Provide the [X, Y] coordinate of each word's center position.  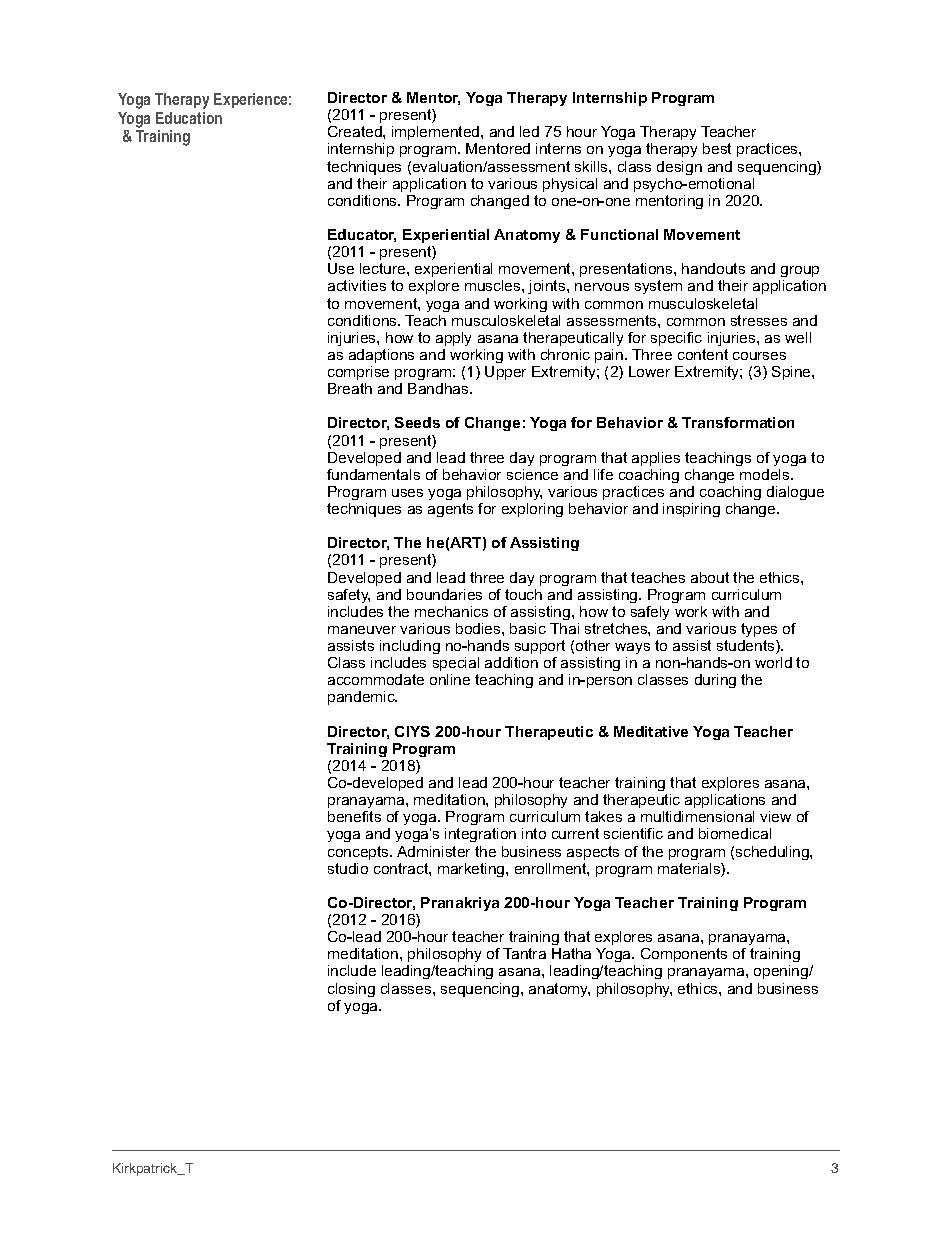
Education [189, 118]
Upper [505, 373]
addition [511, 662]
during [715, 681]
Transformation [738, 422]
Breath [350, 388]
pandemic [362, 698]
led [529, 131]
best [717, 148]
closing [351, 990]
